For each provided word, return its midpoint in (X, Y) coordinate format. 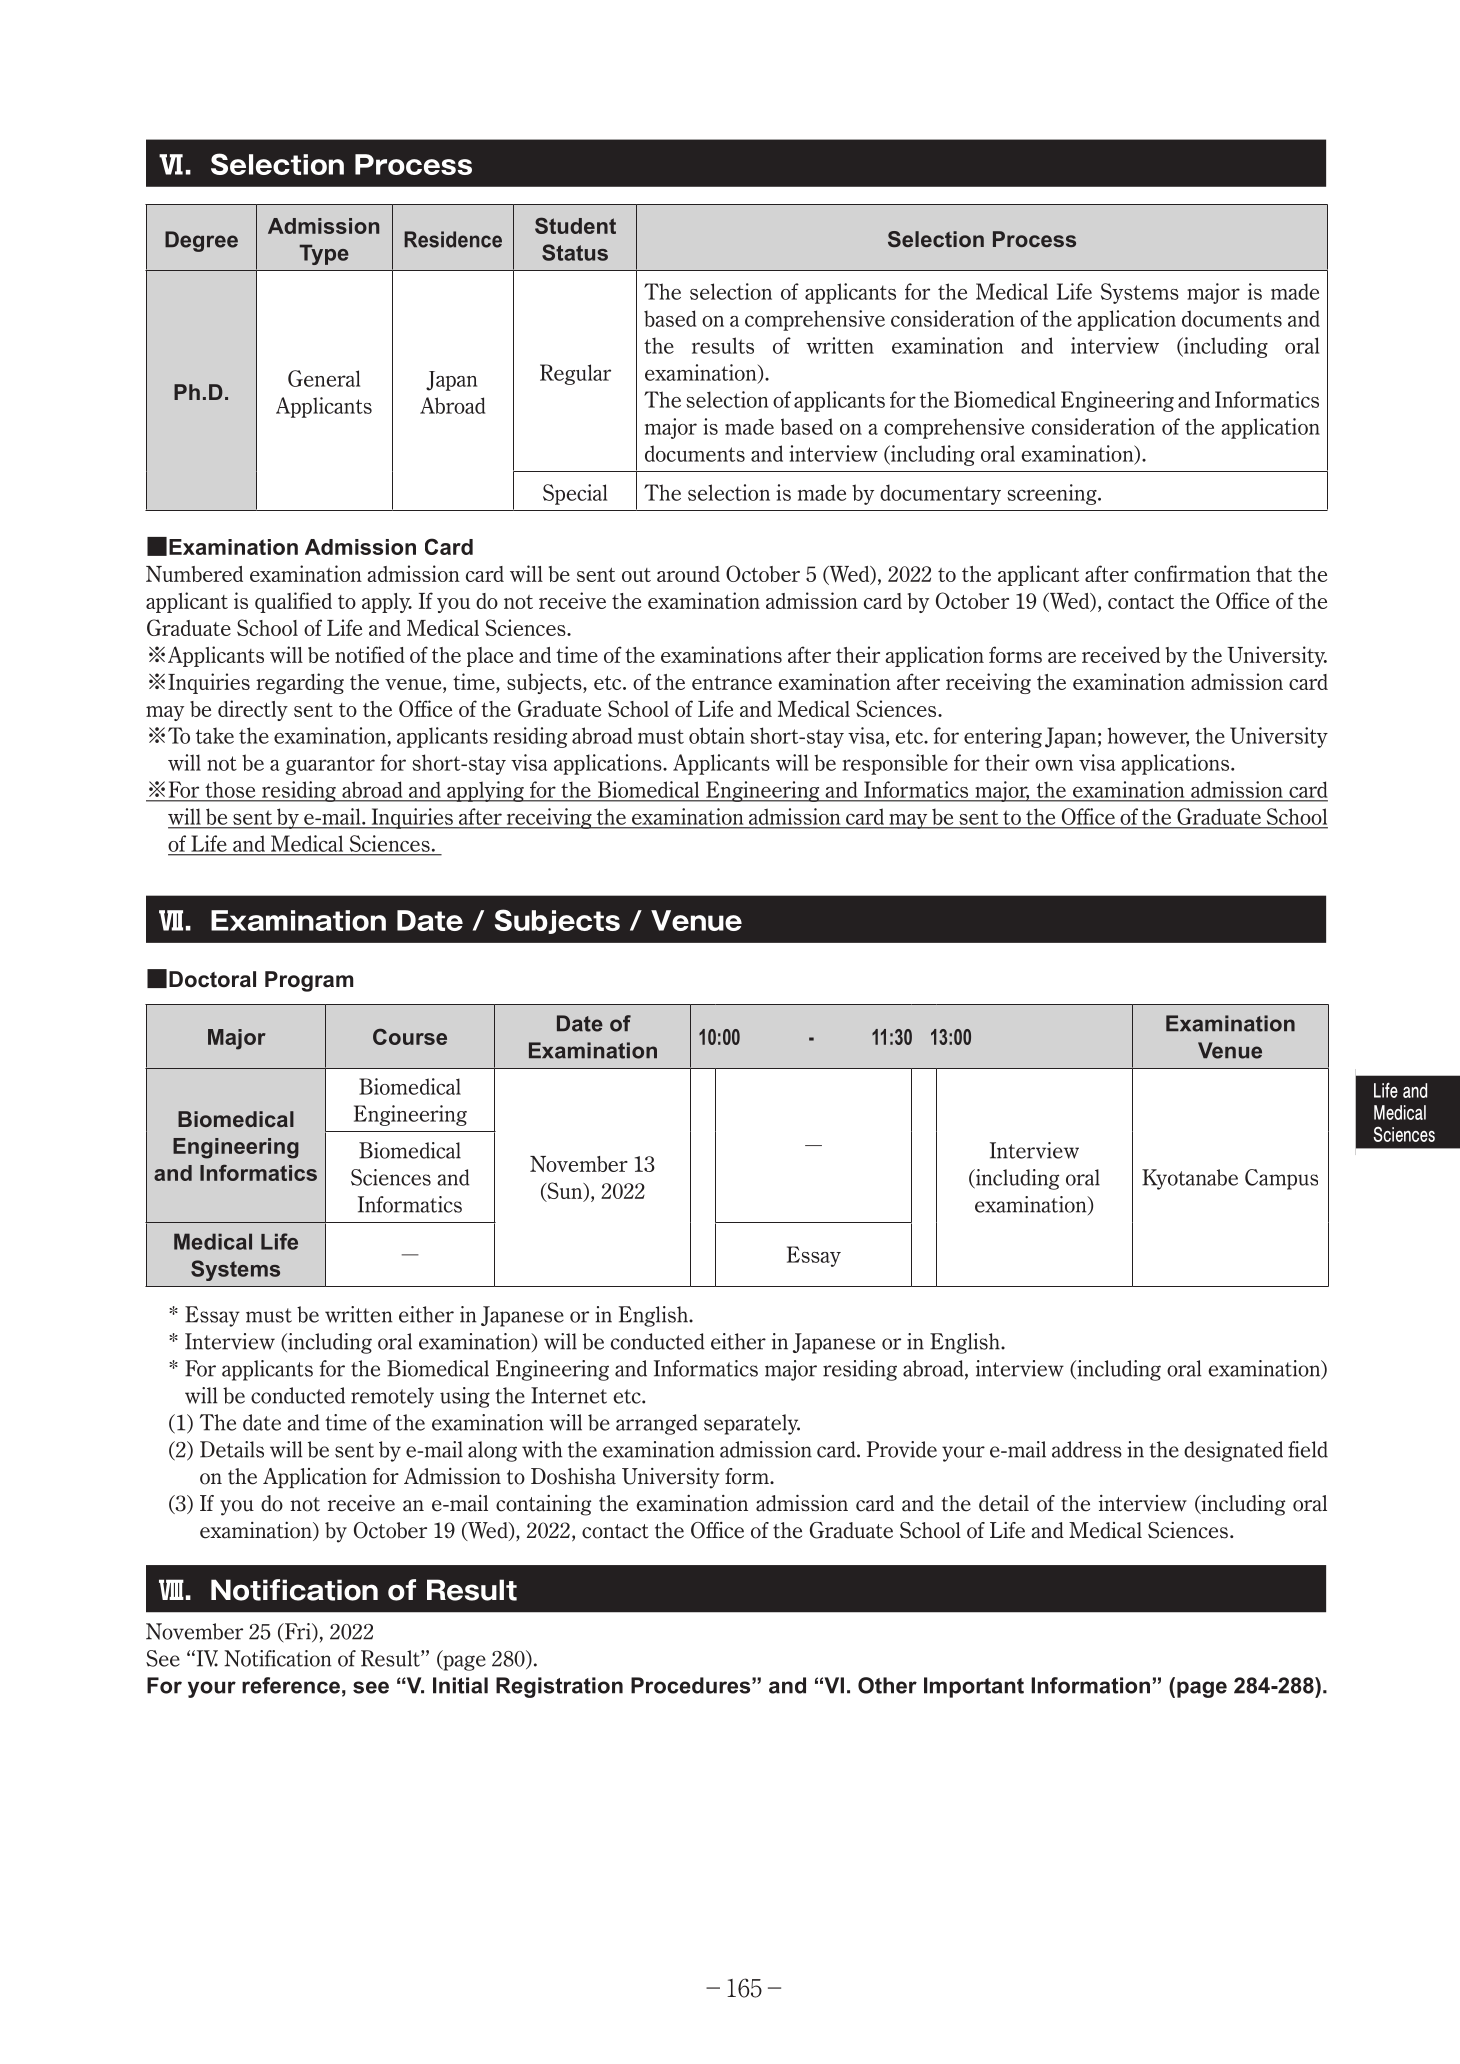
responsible (895, 764)
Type (324, 254)
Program (309, 981)
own (1054, 765)
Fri (297, 1632)
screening (1053, 494)
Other (887, 1685)
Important (974, 1687)
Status (575, 252)
